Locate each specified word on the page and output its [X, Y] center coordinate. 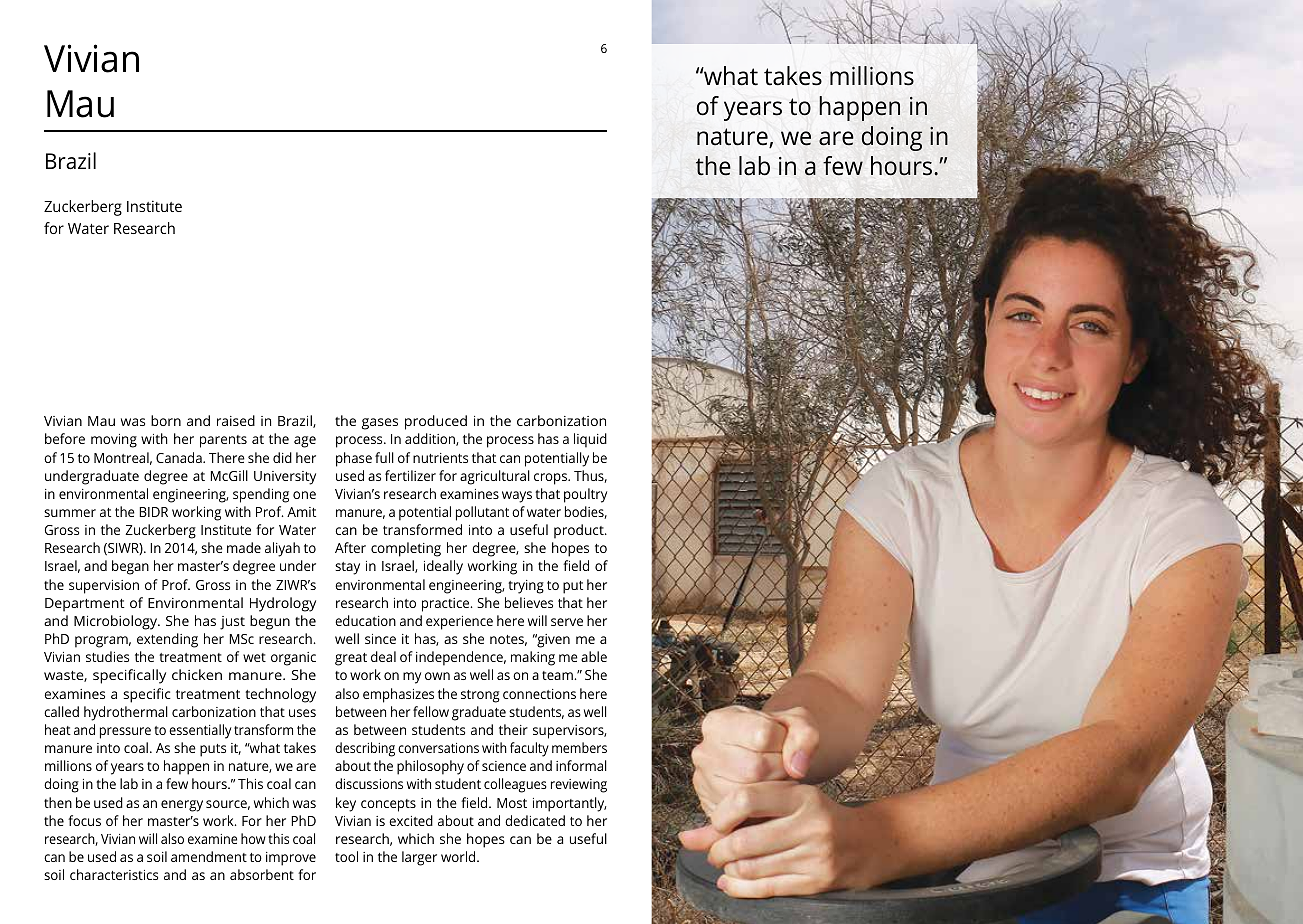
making [533, 658]
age [305, 442]
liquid [590, 440]
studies [107, 656]
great [351, 659]
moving [114, 441]
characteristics [114, 874]
